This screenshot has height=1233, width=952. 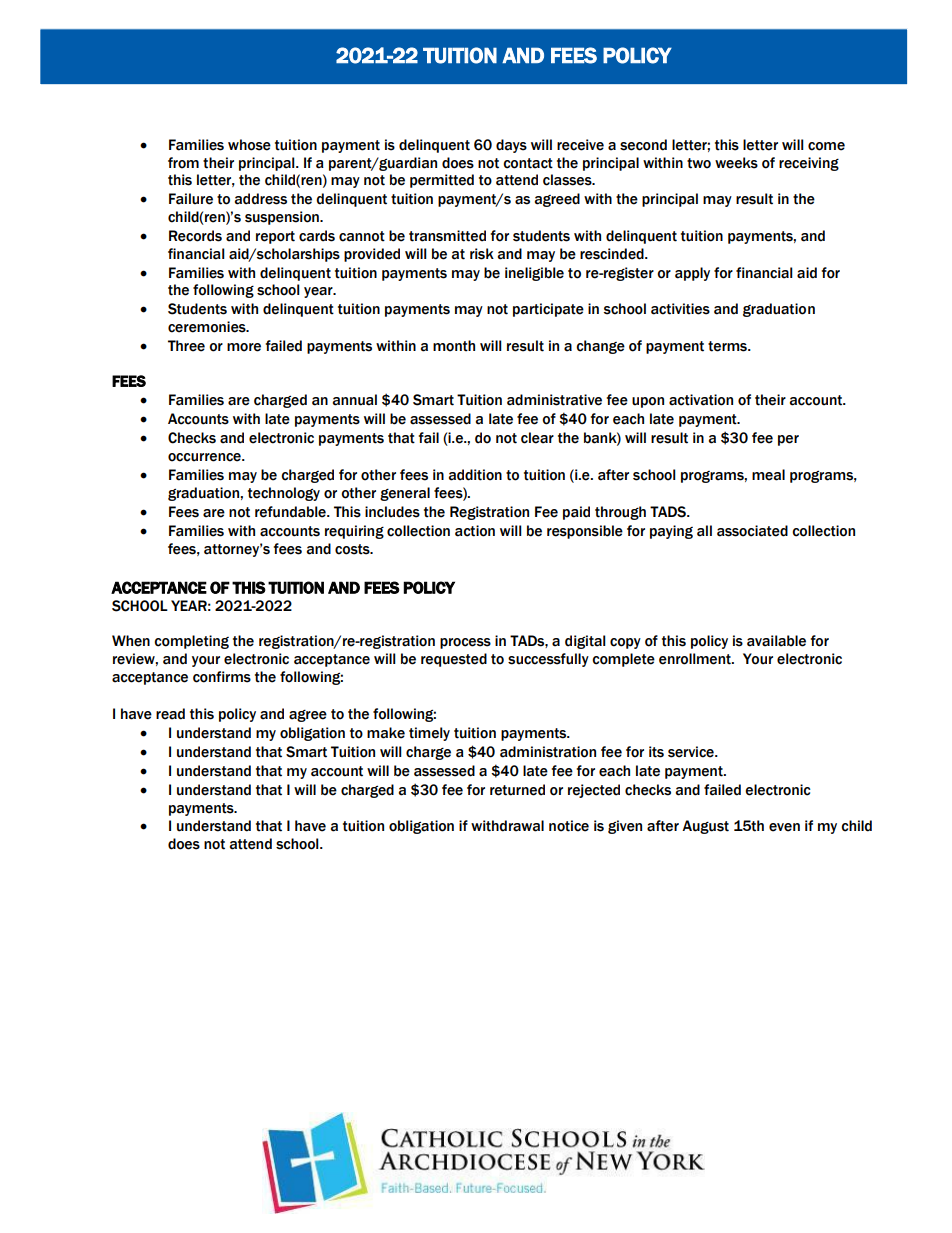 I want to click on addition, so click(x=475, y=475).
